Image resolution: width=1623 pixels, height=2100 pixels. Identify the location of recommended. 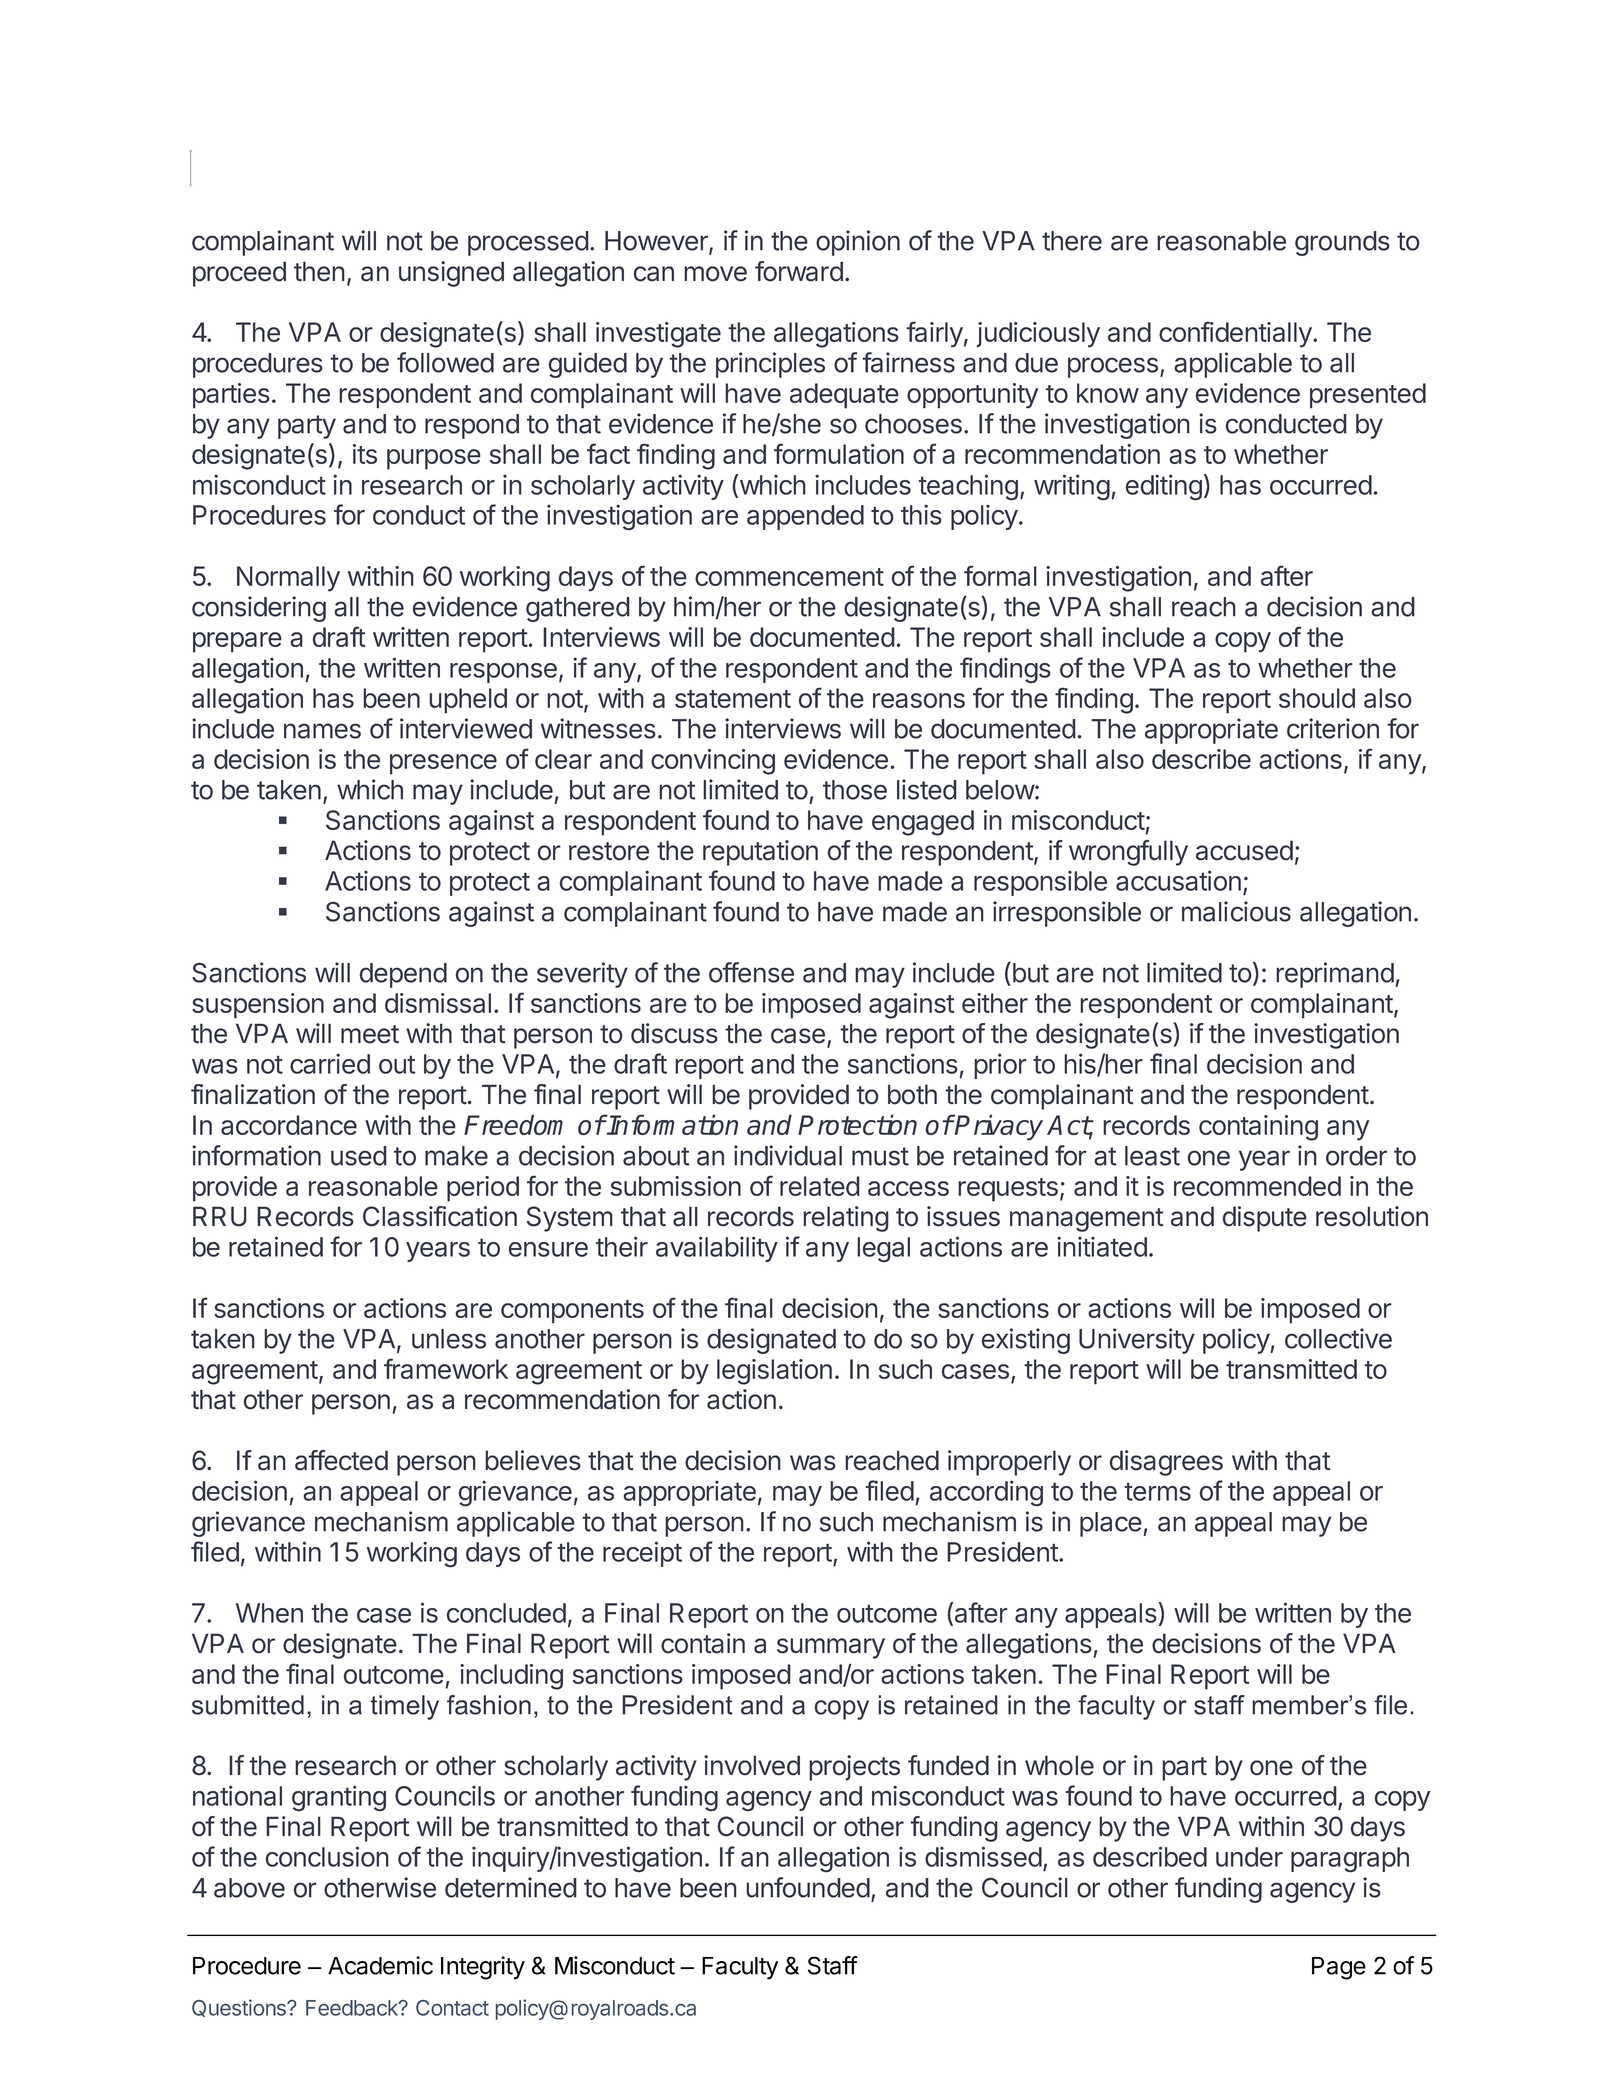
(1257, 1186).
